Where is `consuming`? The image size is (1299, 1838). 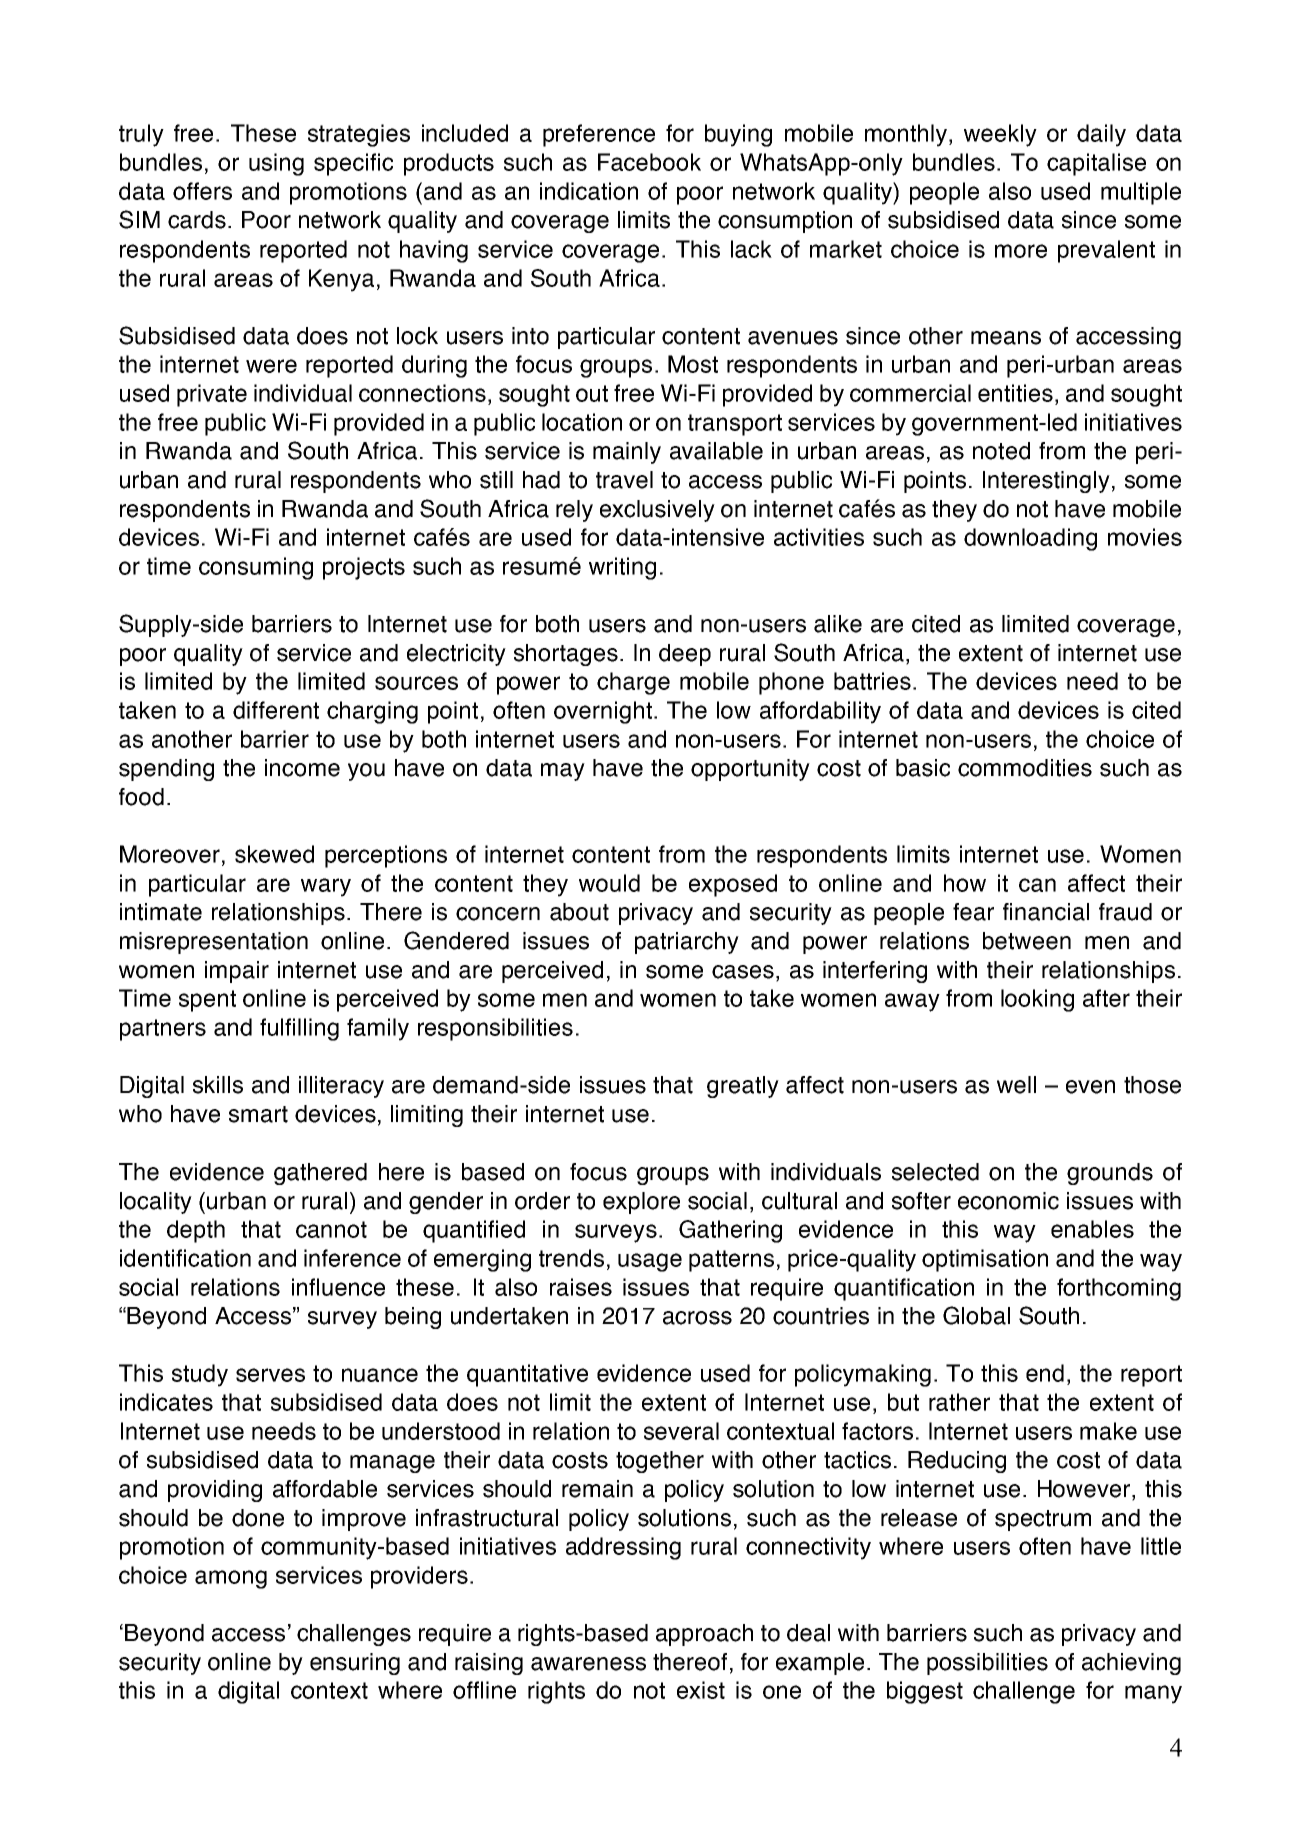
consuming is located at coordinates (256, 568).
